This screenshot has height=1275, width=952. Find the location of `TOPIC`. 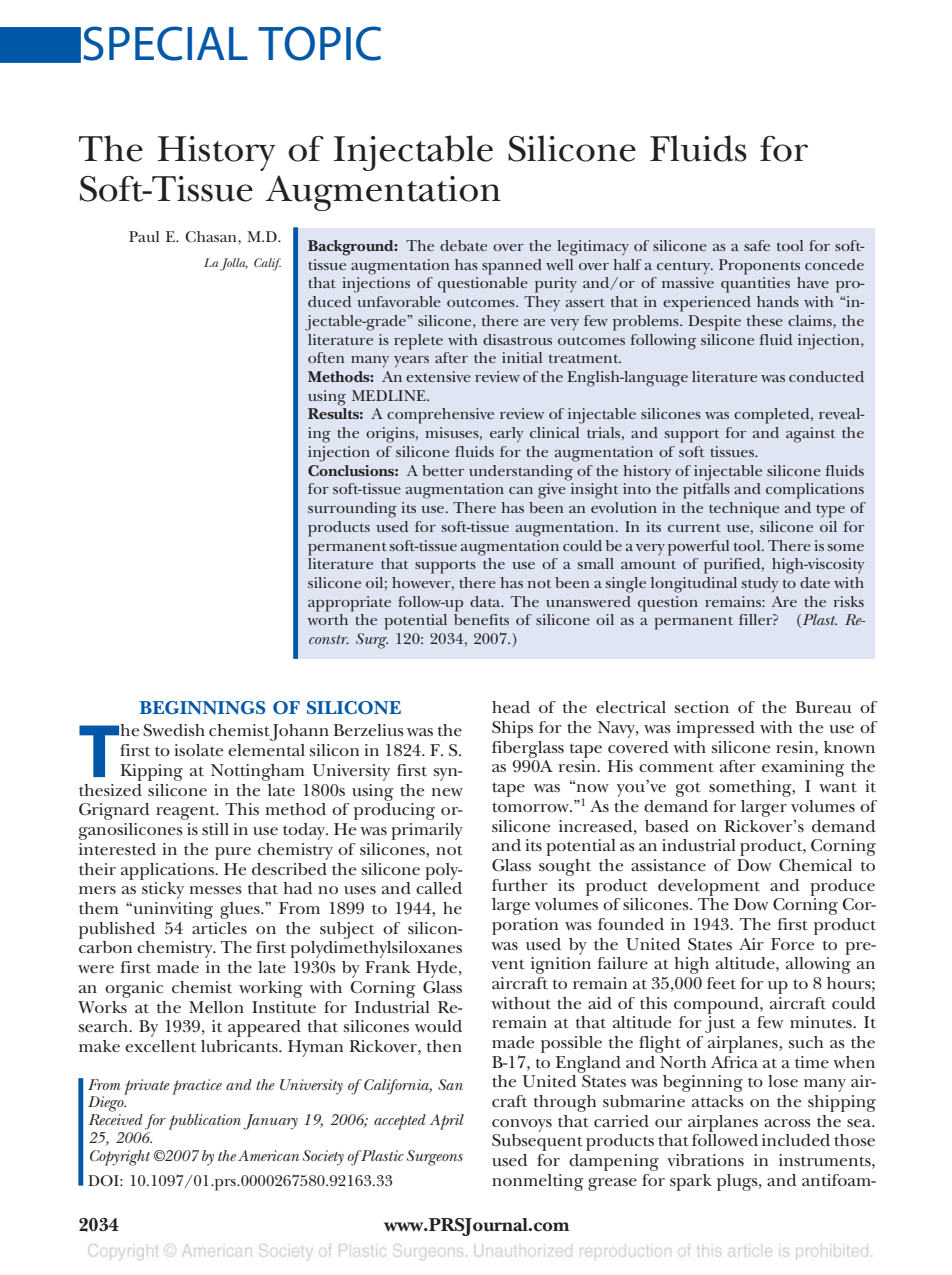

TOPIC is located at coordinates (319, 43).
